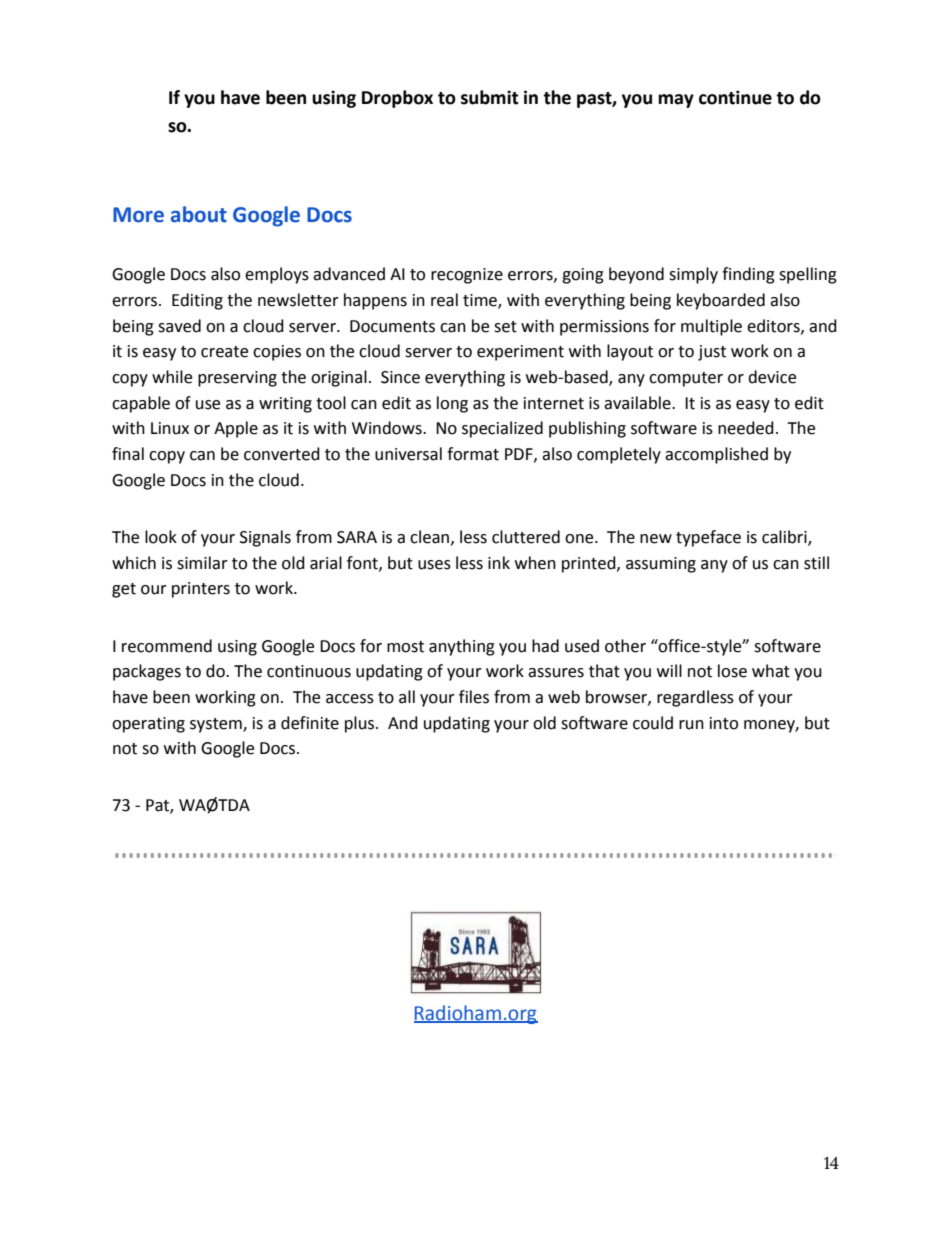  Describe the element at coordinates (746, 428) in the document. I see `needed` at that location.
